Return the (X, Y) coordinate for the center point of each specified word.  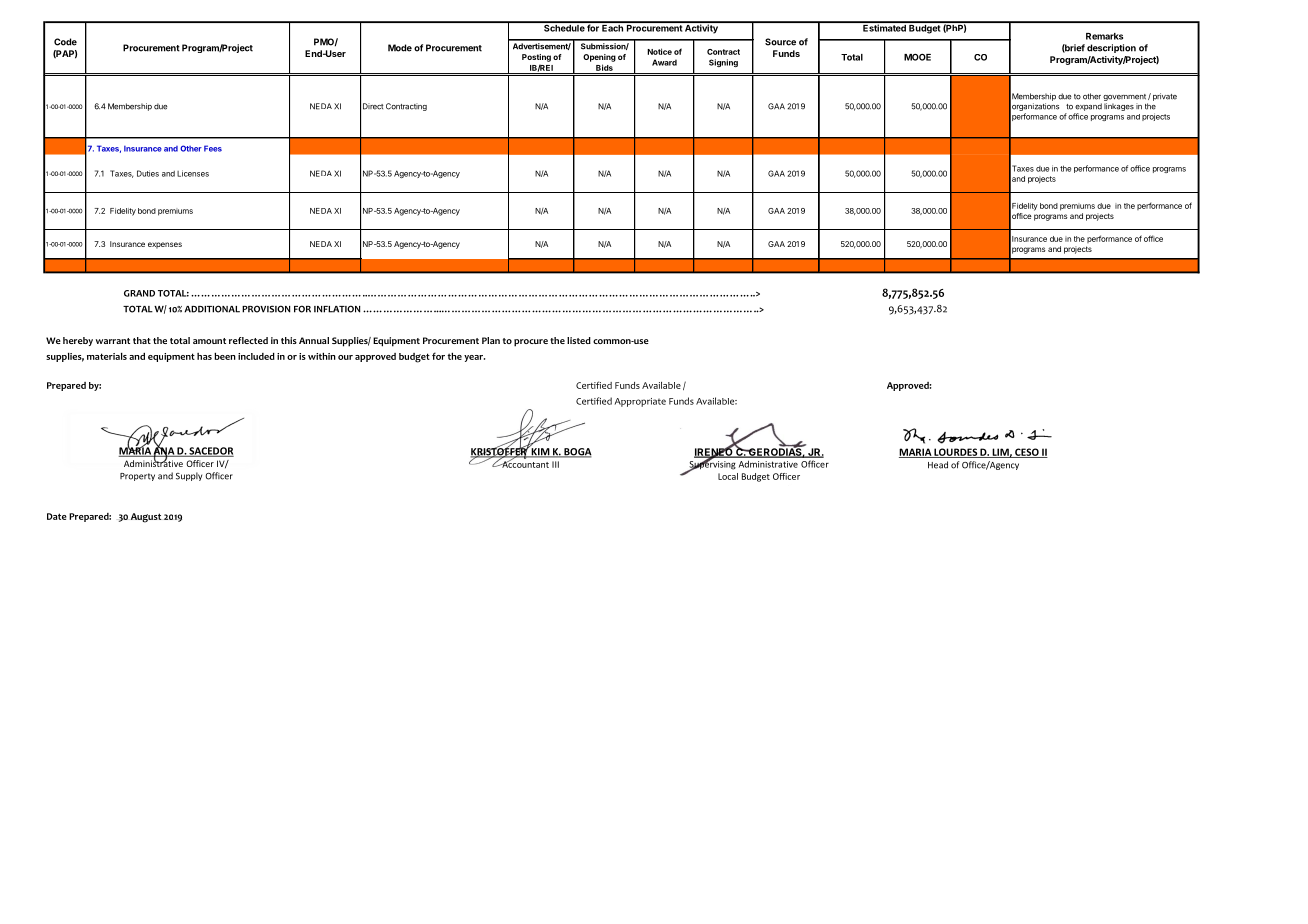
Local (728, 476)
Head (938, 465)
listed (579, 340)
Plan (491, 340)
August (146, 518)
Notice (659, 51)
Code (65, 42)
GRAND (139, 293)
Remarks (1104, 36)
